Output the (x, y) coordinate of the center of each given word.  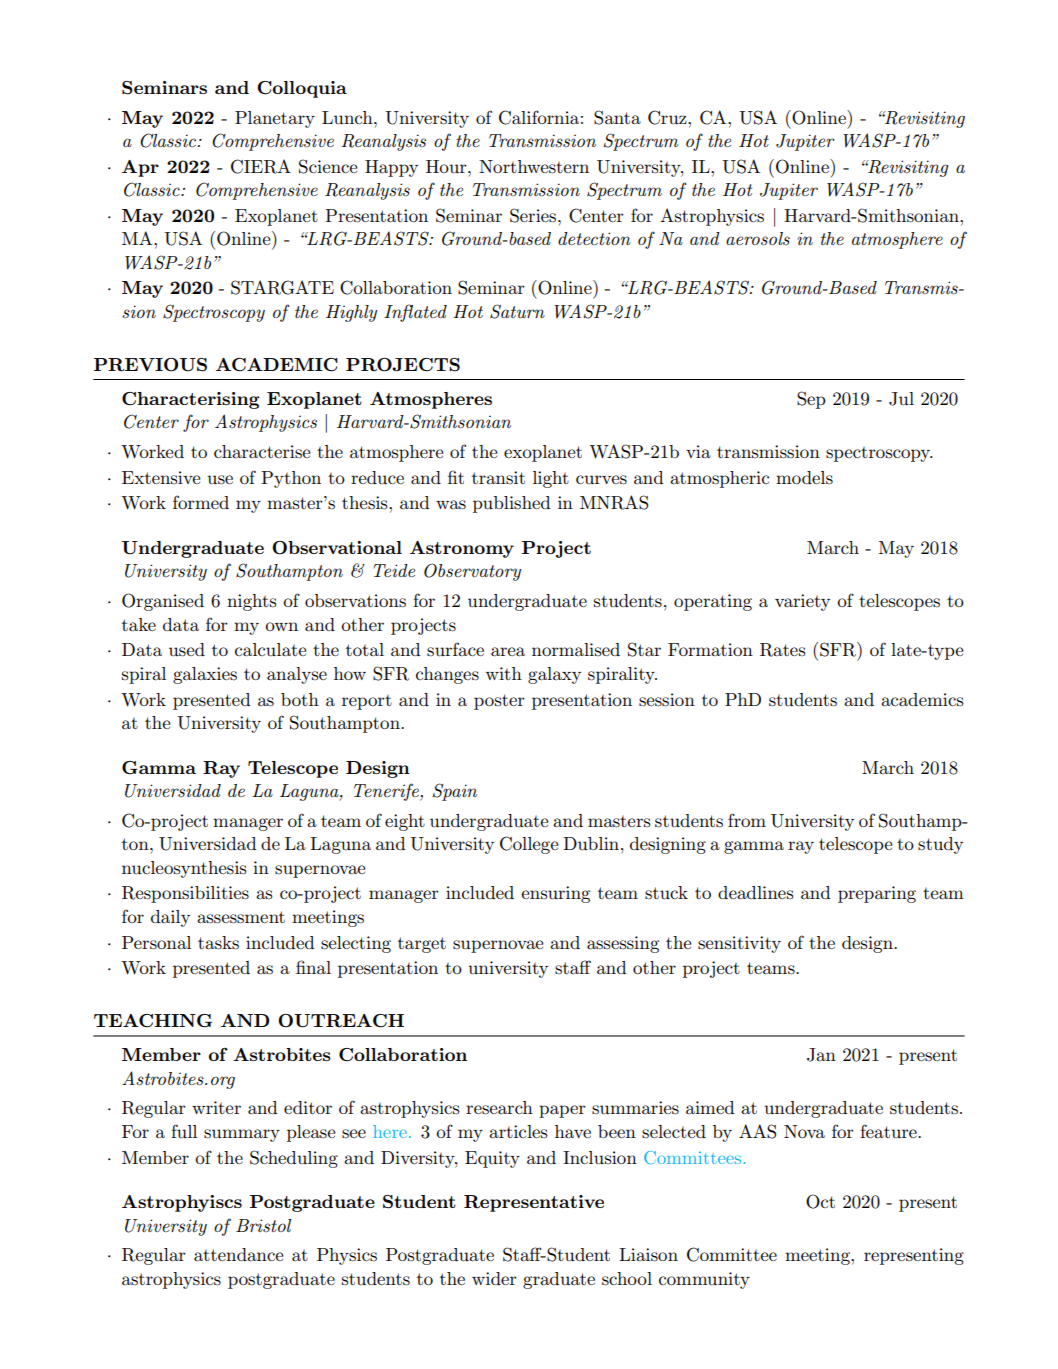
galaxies (205, 675)
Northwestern (534, 167)
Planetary (275, 119)
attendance (239, 1254)
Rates (783, 650)
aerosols (758, 239)
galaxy (554, 675)
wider (494, 1278)
